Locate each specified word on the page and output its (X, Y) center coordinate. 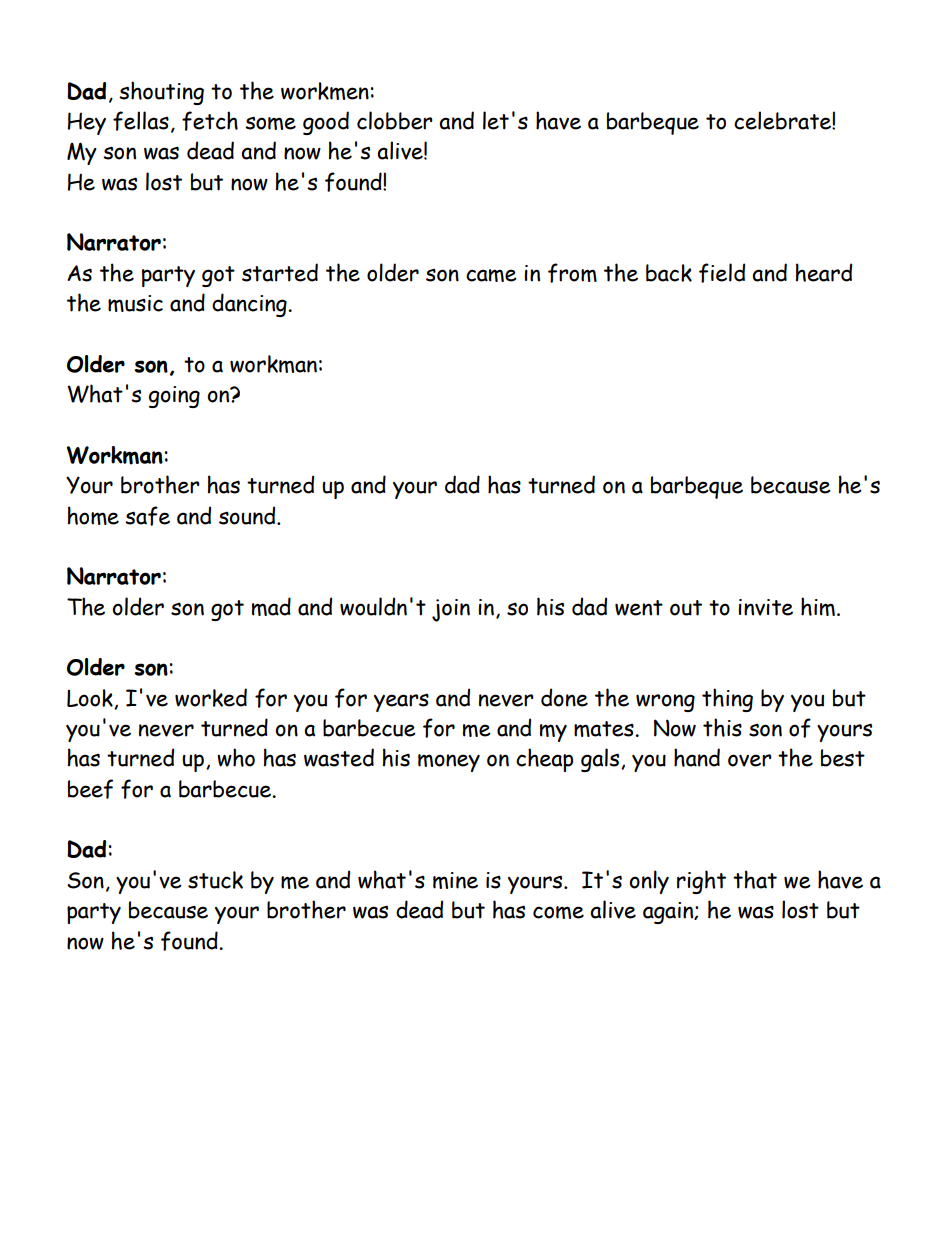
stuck (215, 880)
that (755, 879)
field (722, 273)
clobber (395, 120)
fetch (210, 121)
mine (455, 880)
